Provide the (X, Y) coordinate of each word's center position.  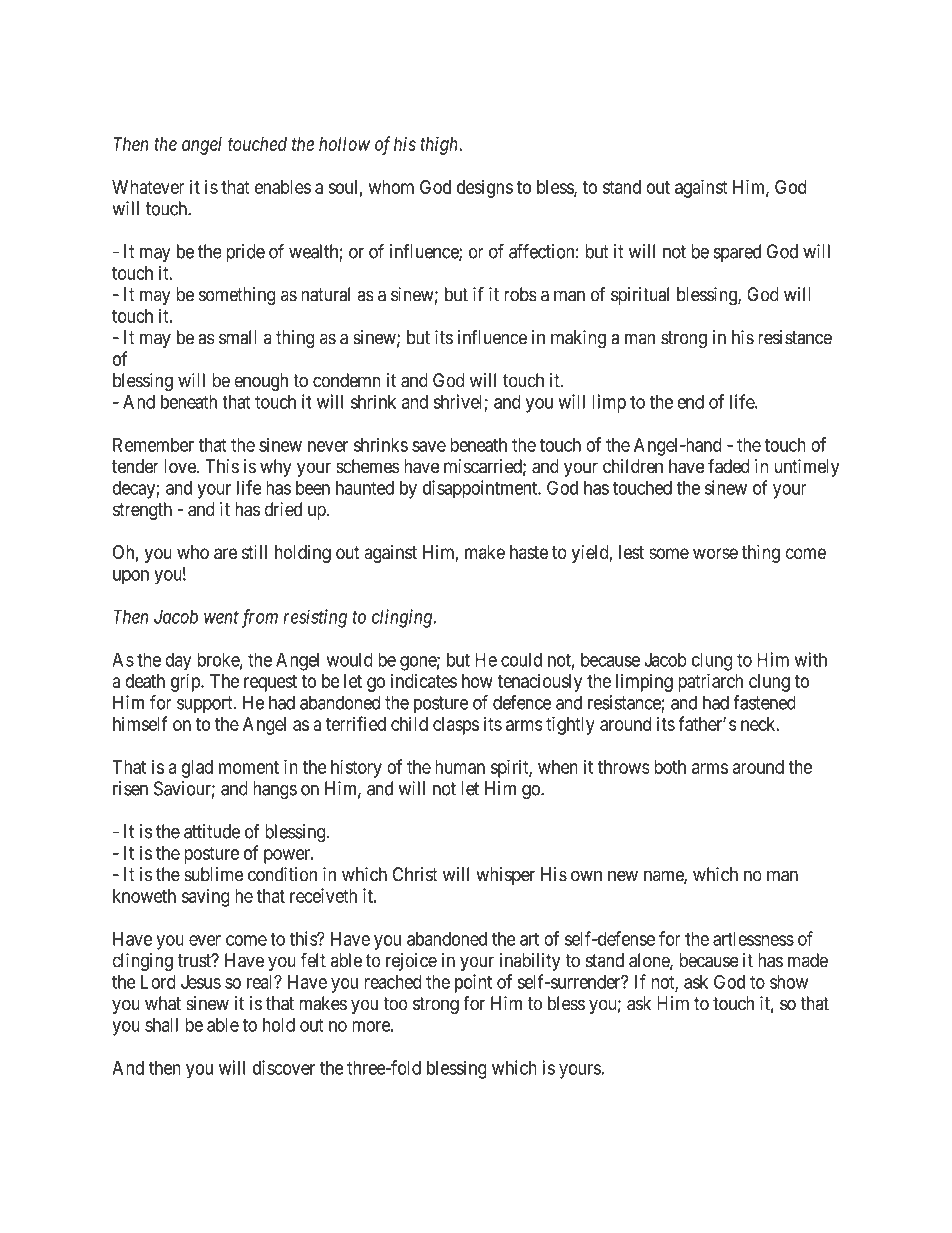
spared (737, 253)
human (460, 767)
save (429, 446)
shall (161, 1025)
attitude (212, 831)
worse (715, 553)
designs (485, 189)
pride (245, 253)
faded (729, 466)
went (221, 617)
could (521, 659)
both (670, 767)
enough (261, 382)
